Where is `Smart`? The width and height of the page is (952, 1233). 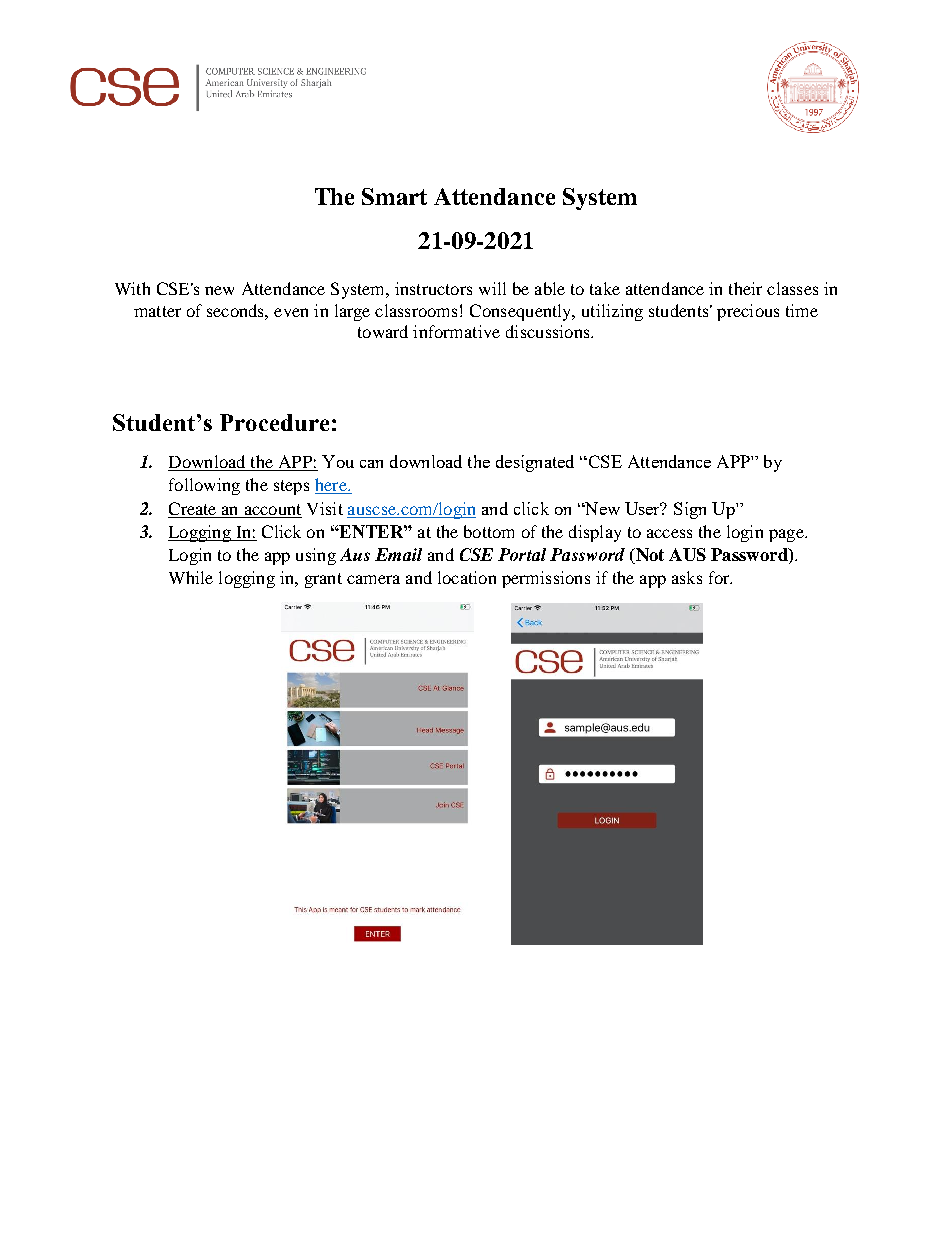
Smart is located at coordinates (394, 196).
